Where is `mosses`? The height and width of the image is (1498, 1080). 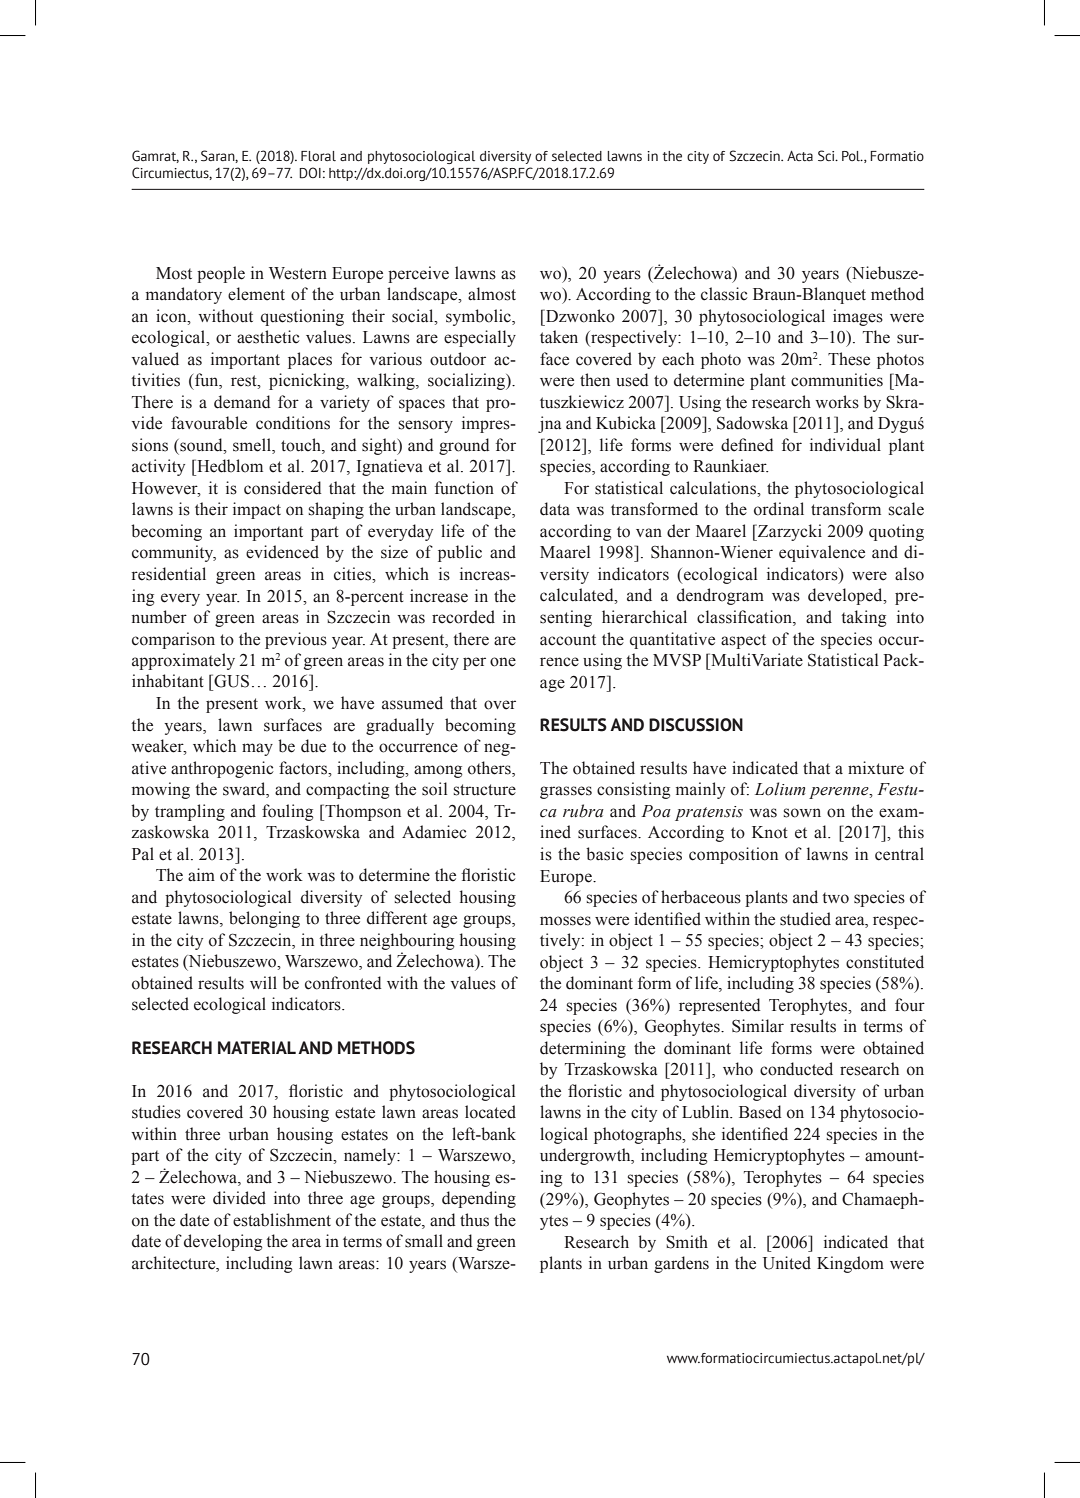
mosses is located at coordinates (565, 921).
